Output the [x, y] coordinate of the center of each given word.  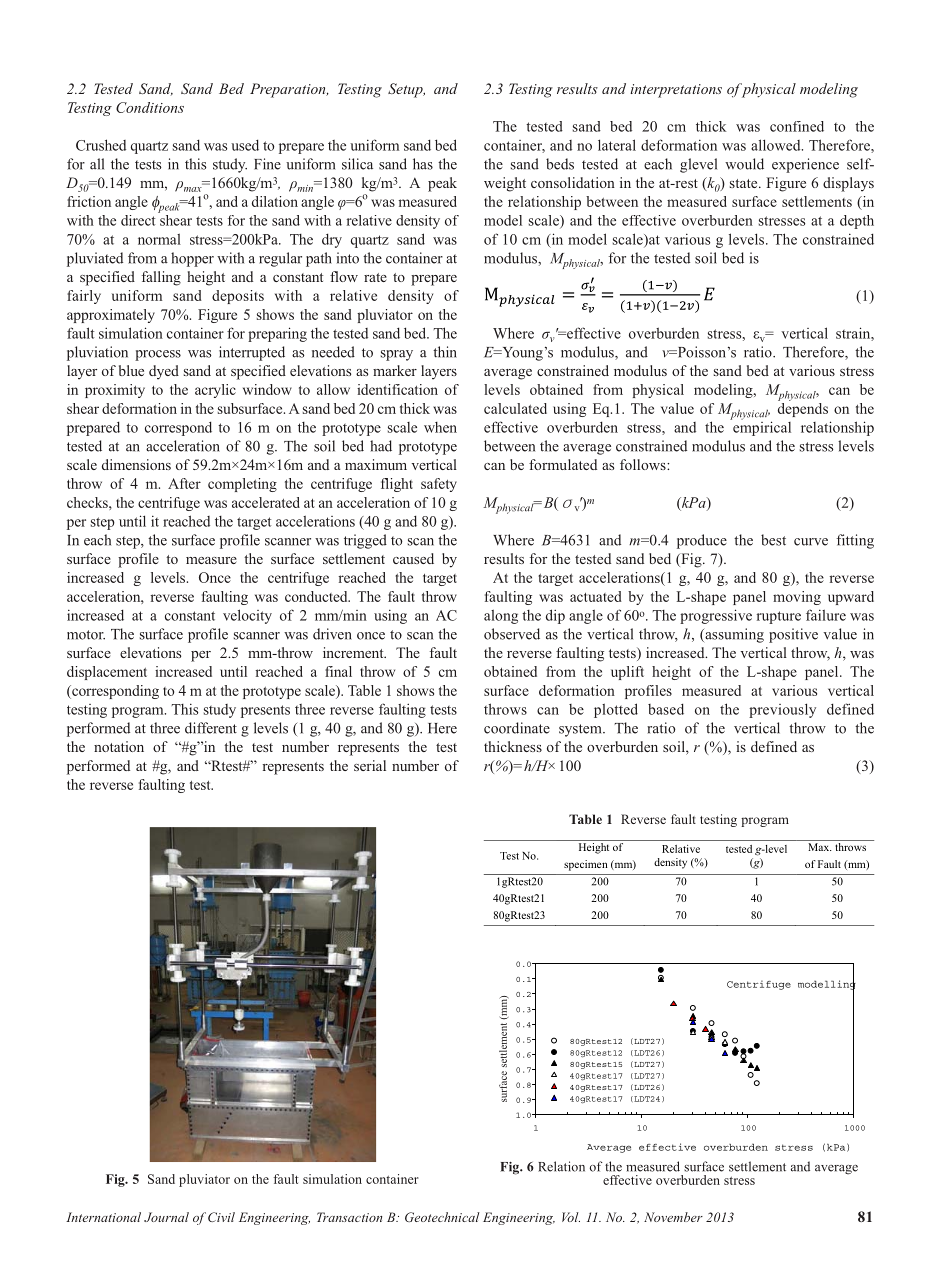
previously [782, 710]
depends [803, 408]
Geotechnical [442, 1217]
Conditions [150, 107]
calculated [515, 408]
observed [512, 634]
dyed [164, 372]
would [744, 164]
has [423, 164]
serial [370, 765]
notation [119, 746]
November [673, 1217]
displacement [107, 673]
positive [793, 635]
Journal [166, 1217]
